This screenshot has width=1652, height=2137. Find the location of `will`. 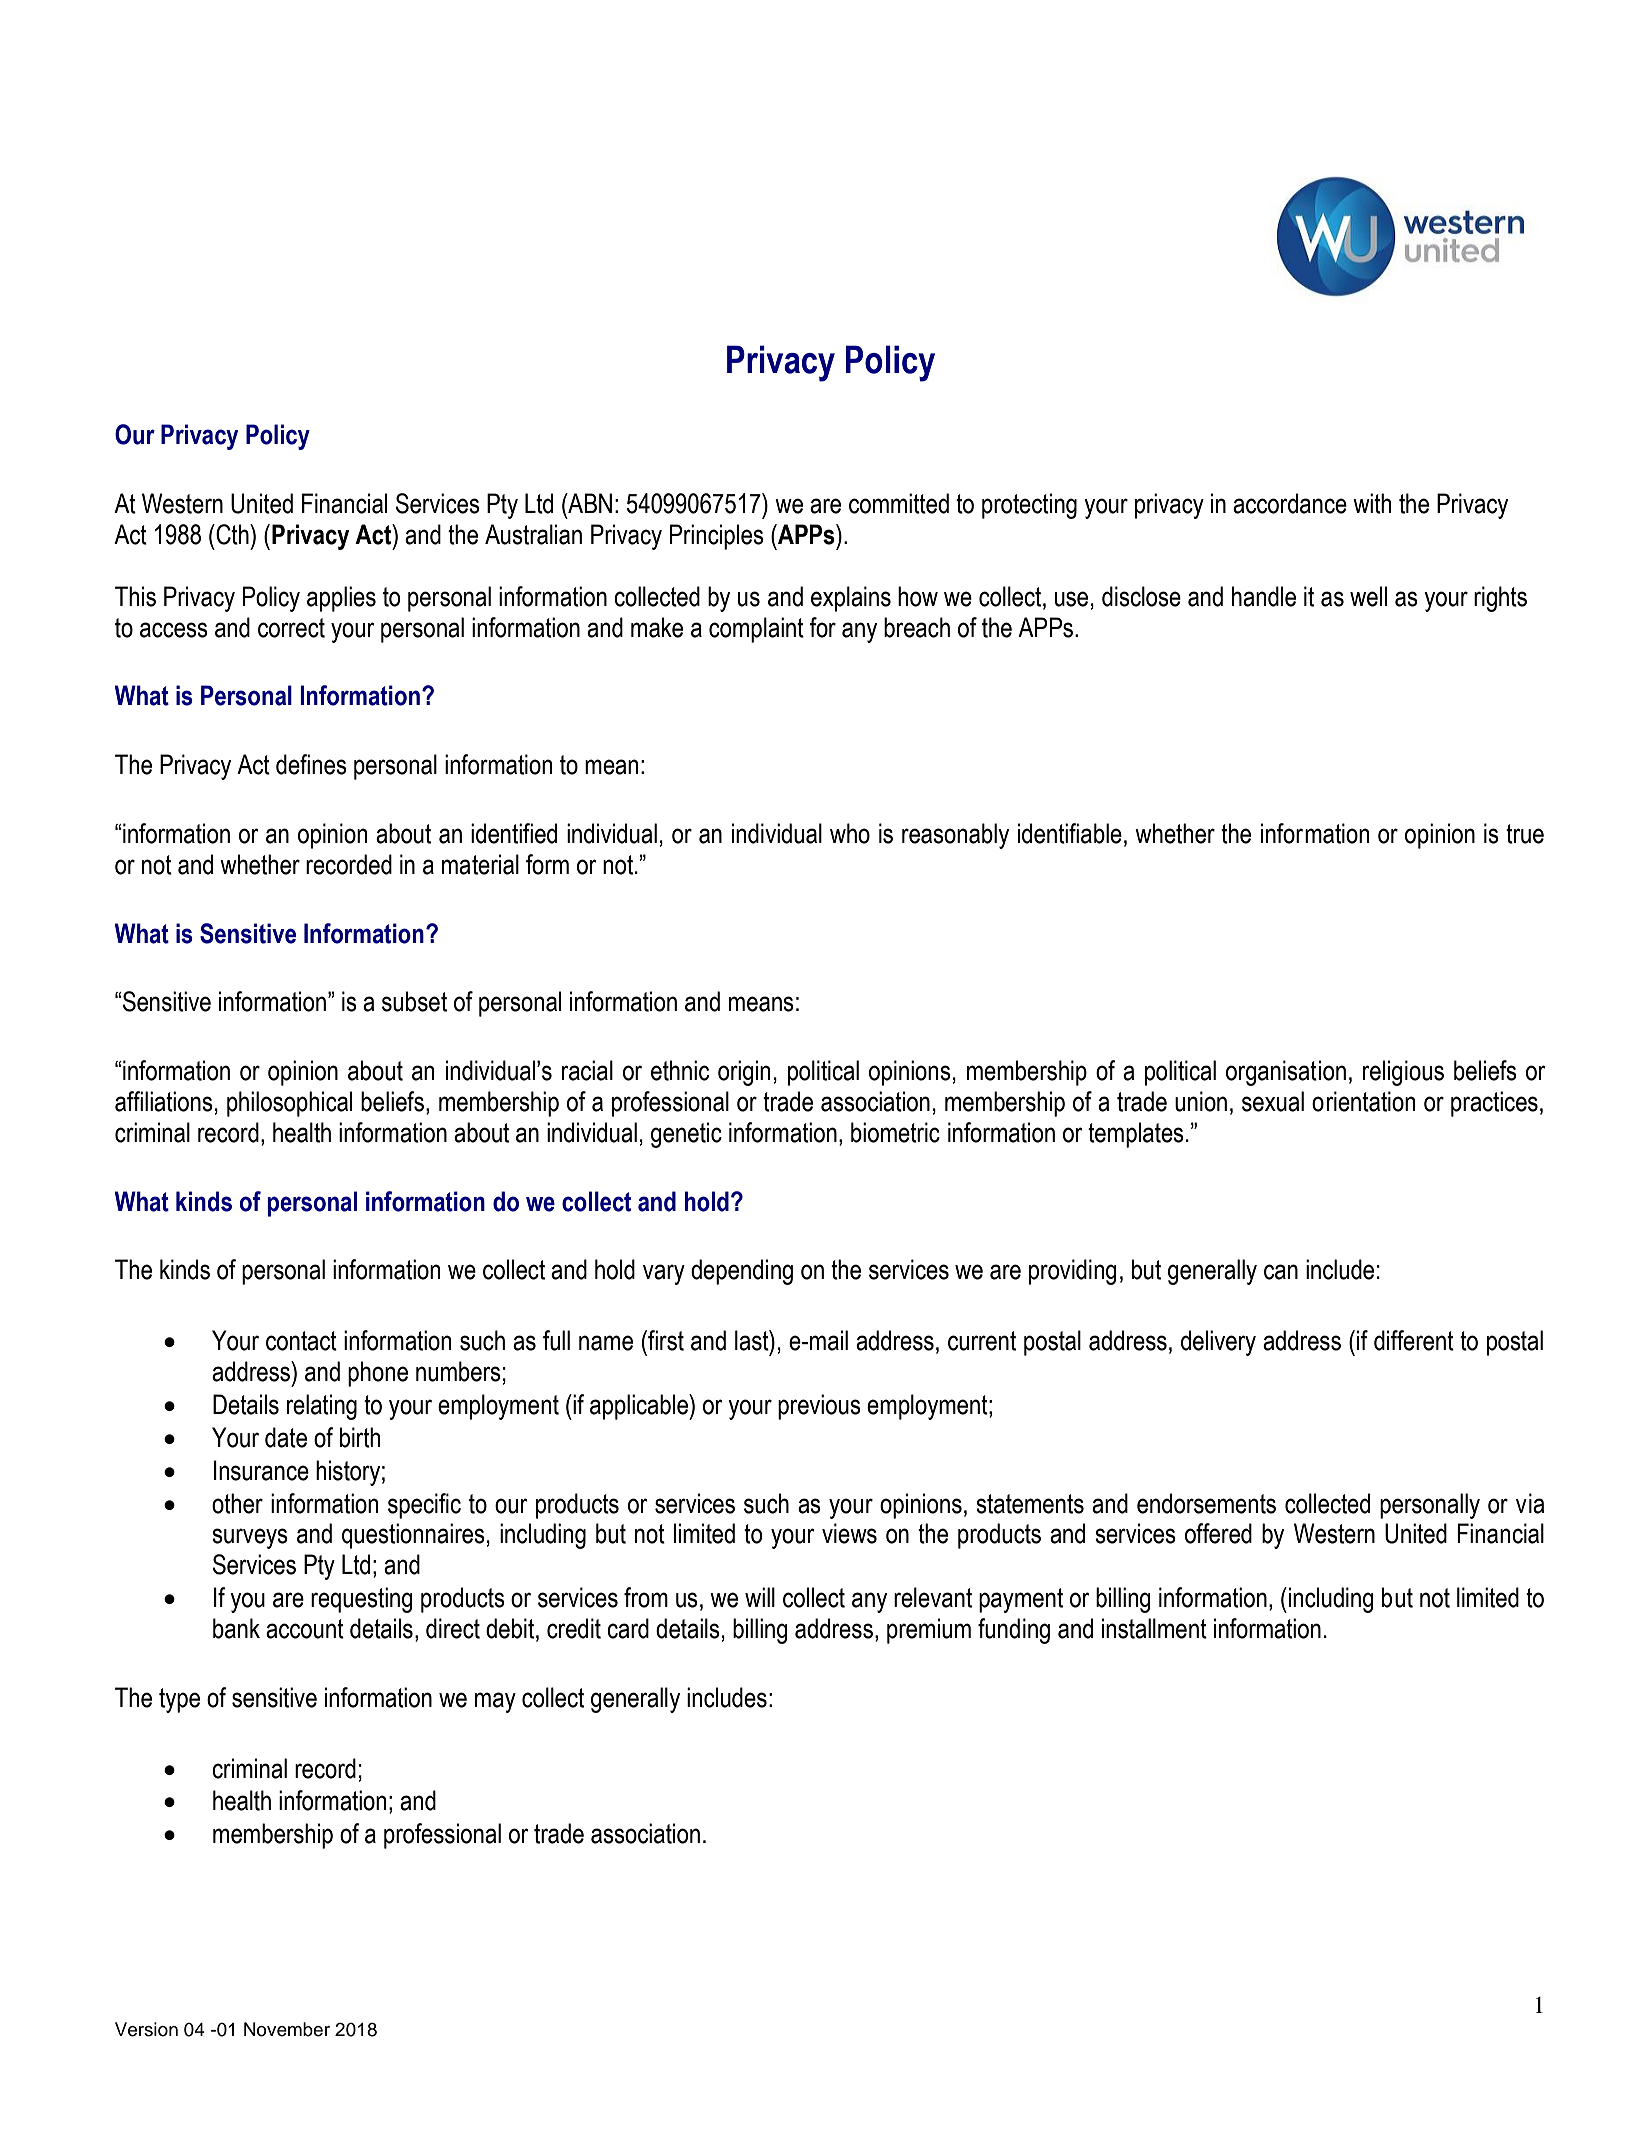

will is located at coordinates (760, 1597).
